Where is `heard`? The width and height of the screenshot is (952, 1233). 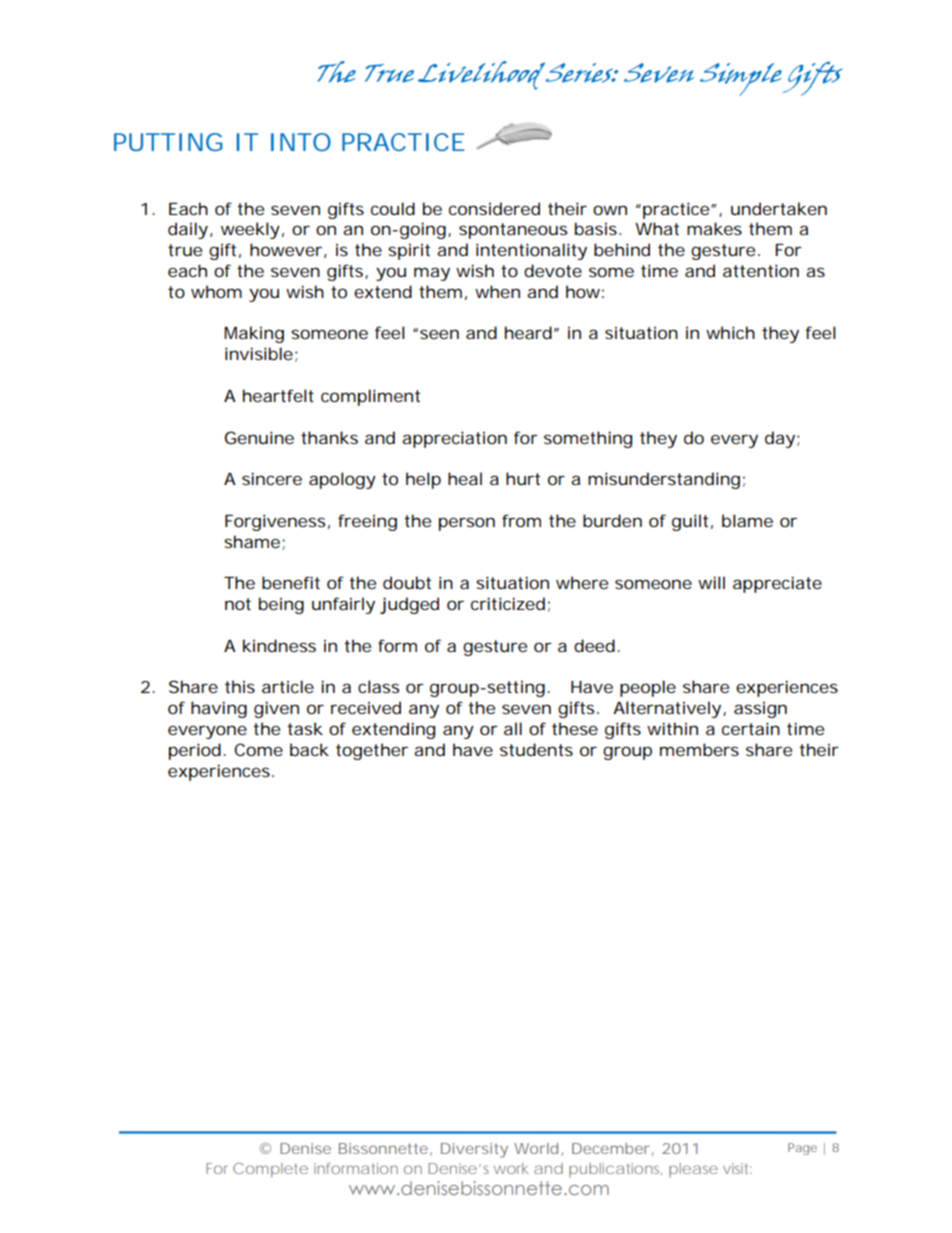
heard is located at coordinates (528, 332).
